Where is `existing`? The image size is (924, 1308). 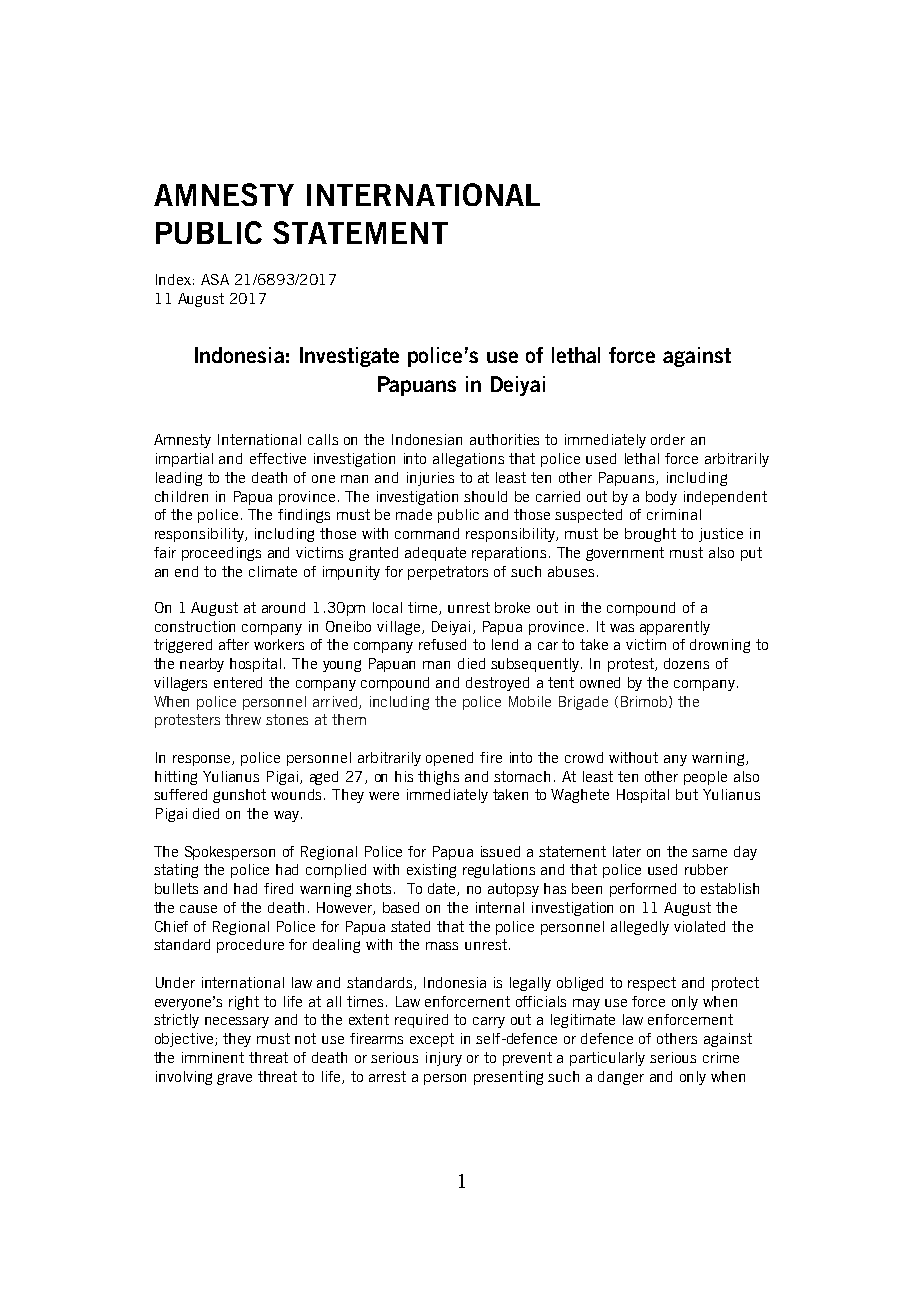
existing is located at coordinates (431, 871).
